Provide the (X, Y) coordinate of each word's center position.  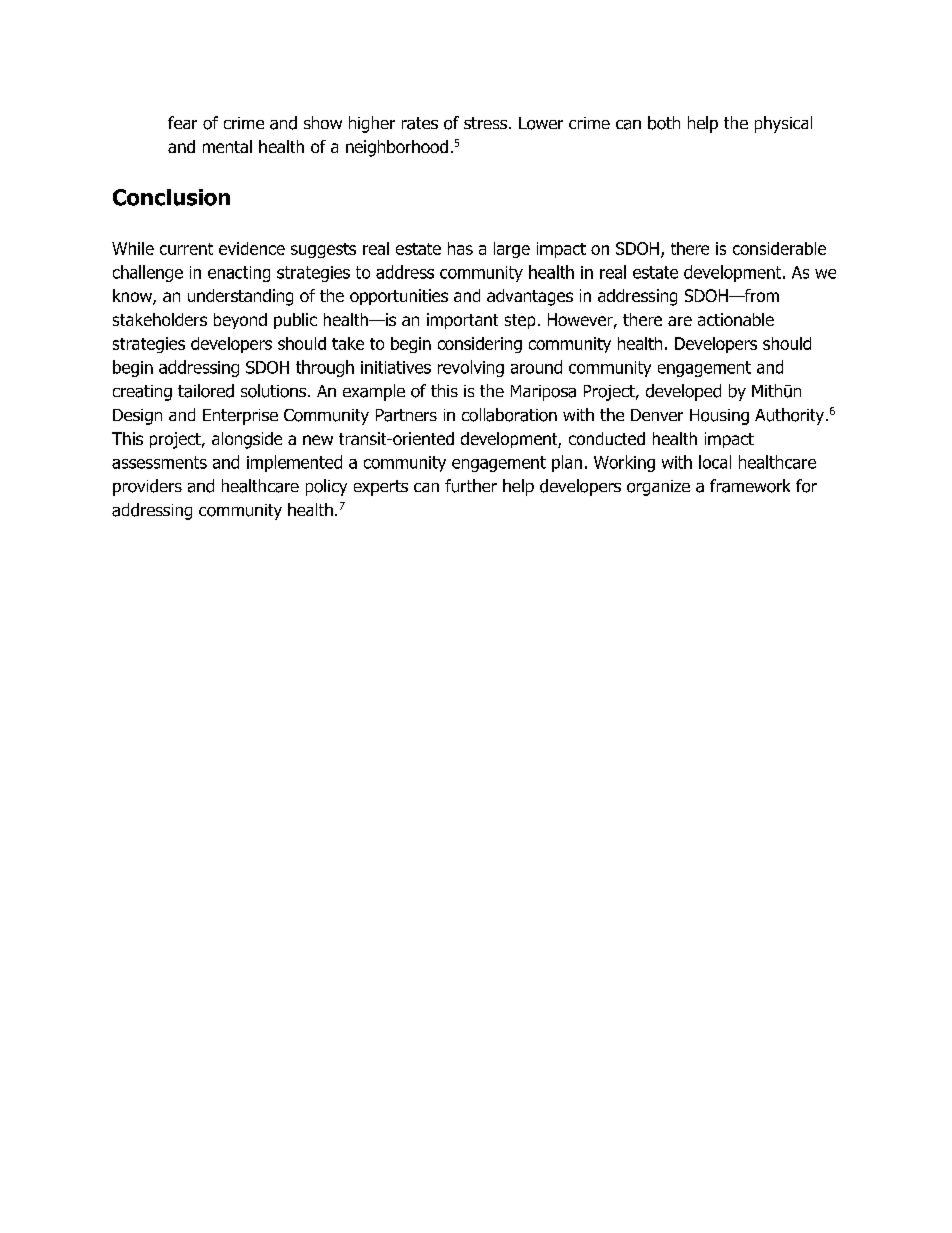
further (471, 486)
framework (750, 486)
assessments (159, 462)
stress (487, 123)
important (462, 321)
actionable (736, 319)
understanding (240, 297)
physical (783, 124)
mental (227, 146)
